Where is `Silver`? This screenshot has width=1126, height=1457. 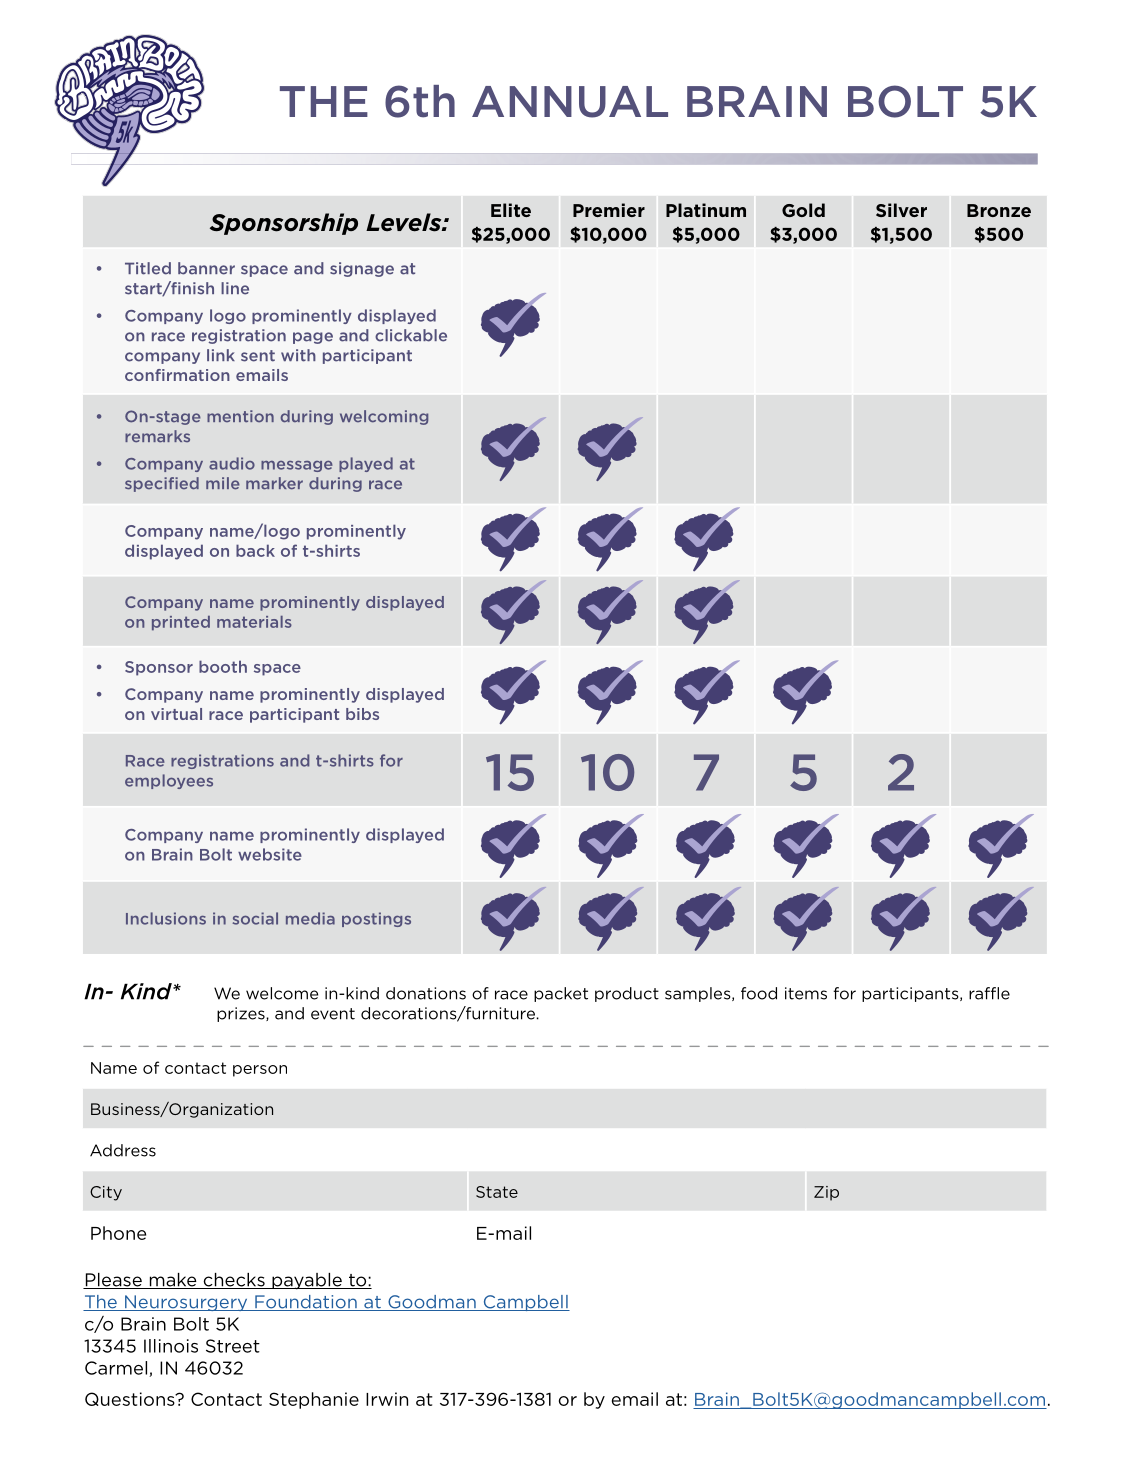
Silver is located at coordinates (901, 210).
